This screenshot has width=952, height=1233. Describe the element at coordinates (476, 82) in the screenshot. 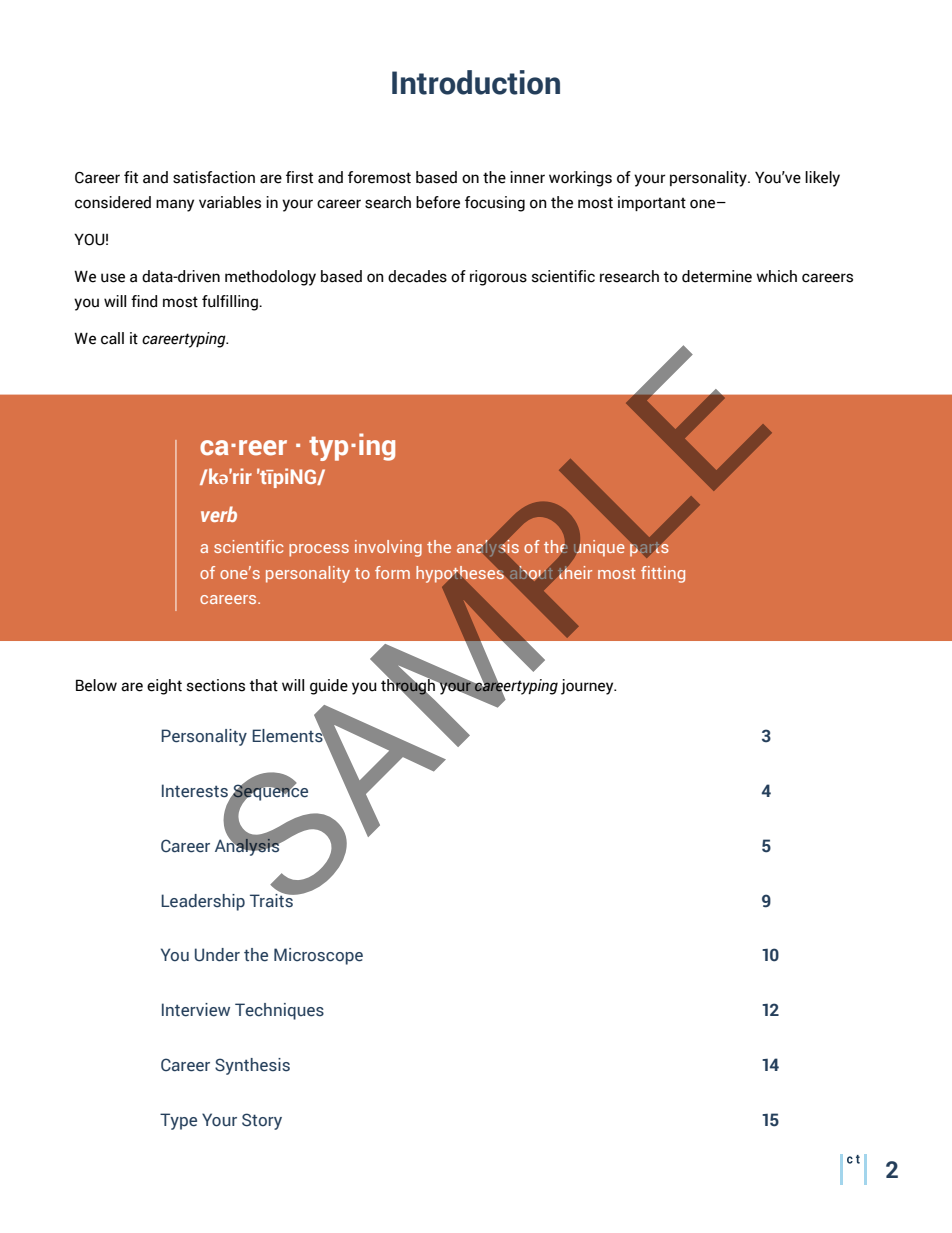

I see `Introduction` at that location.
